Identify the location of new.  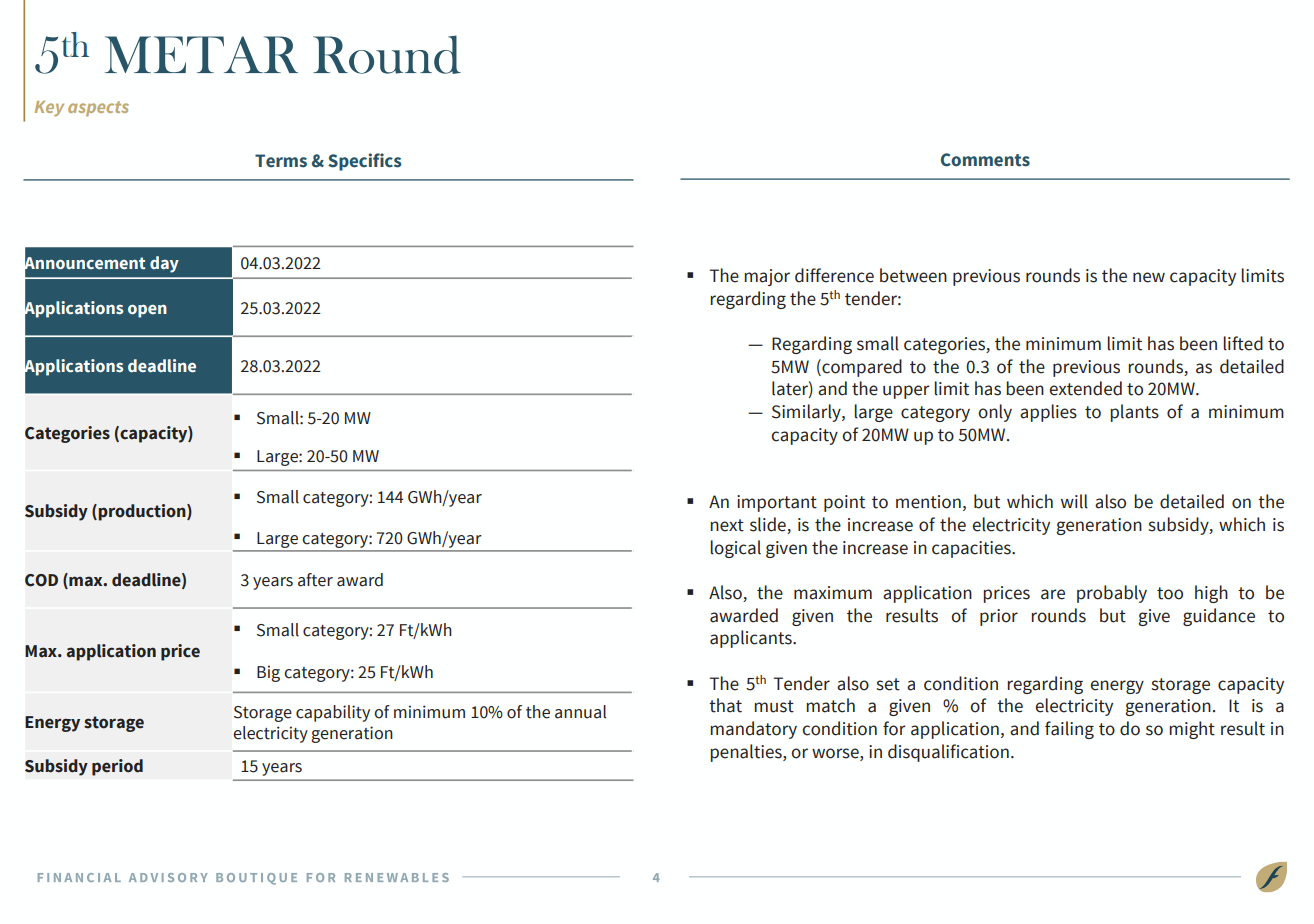
(1149, 277).
